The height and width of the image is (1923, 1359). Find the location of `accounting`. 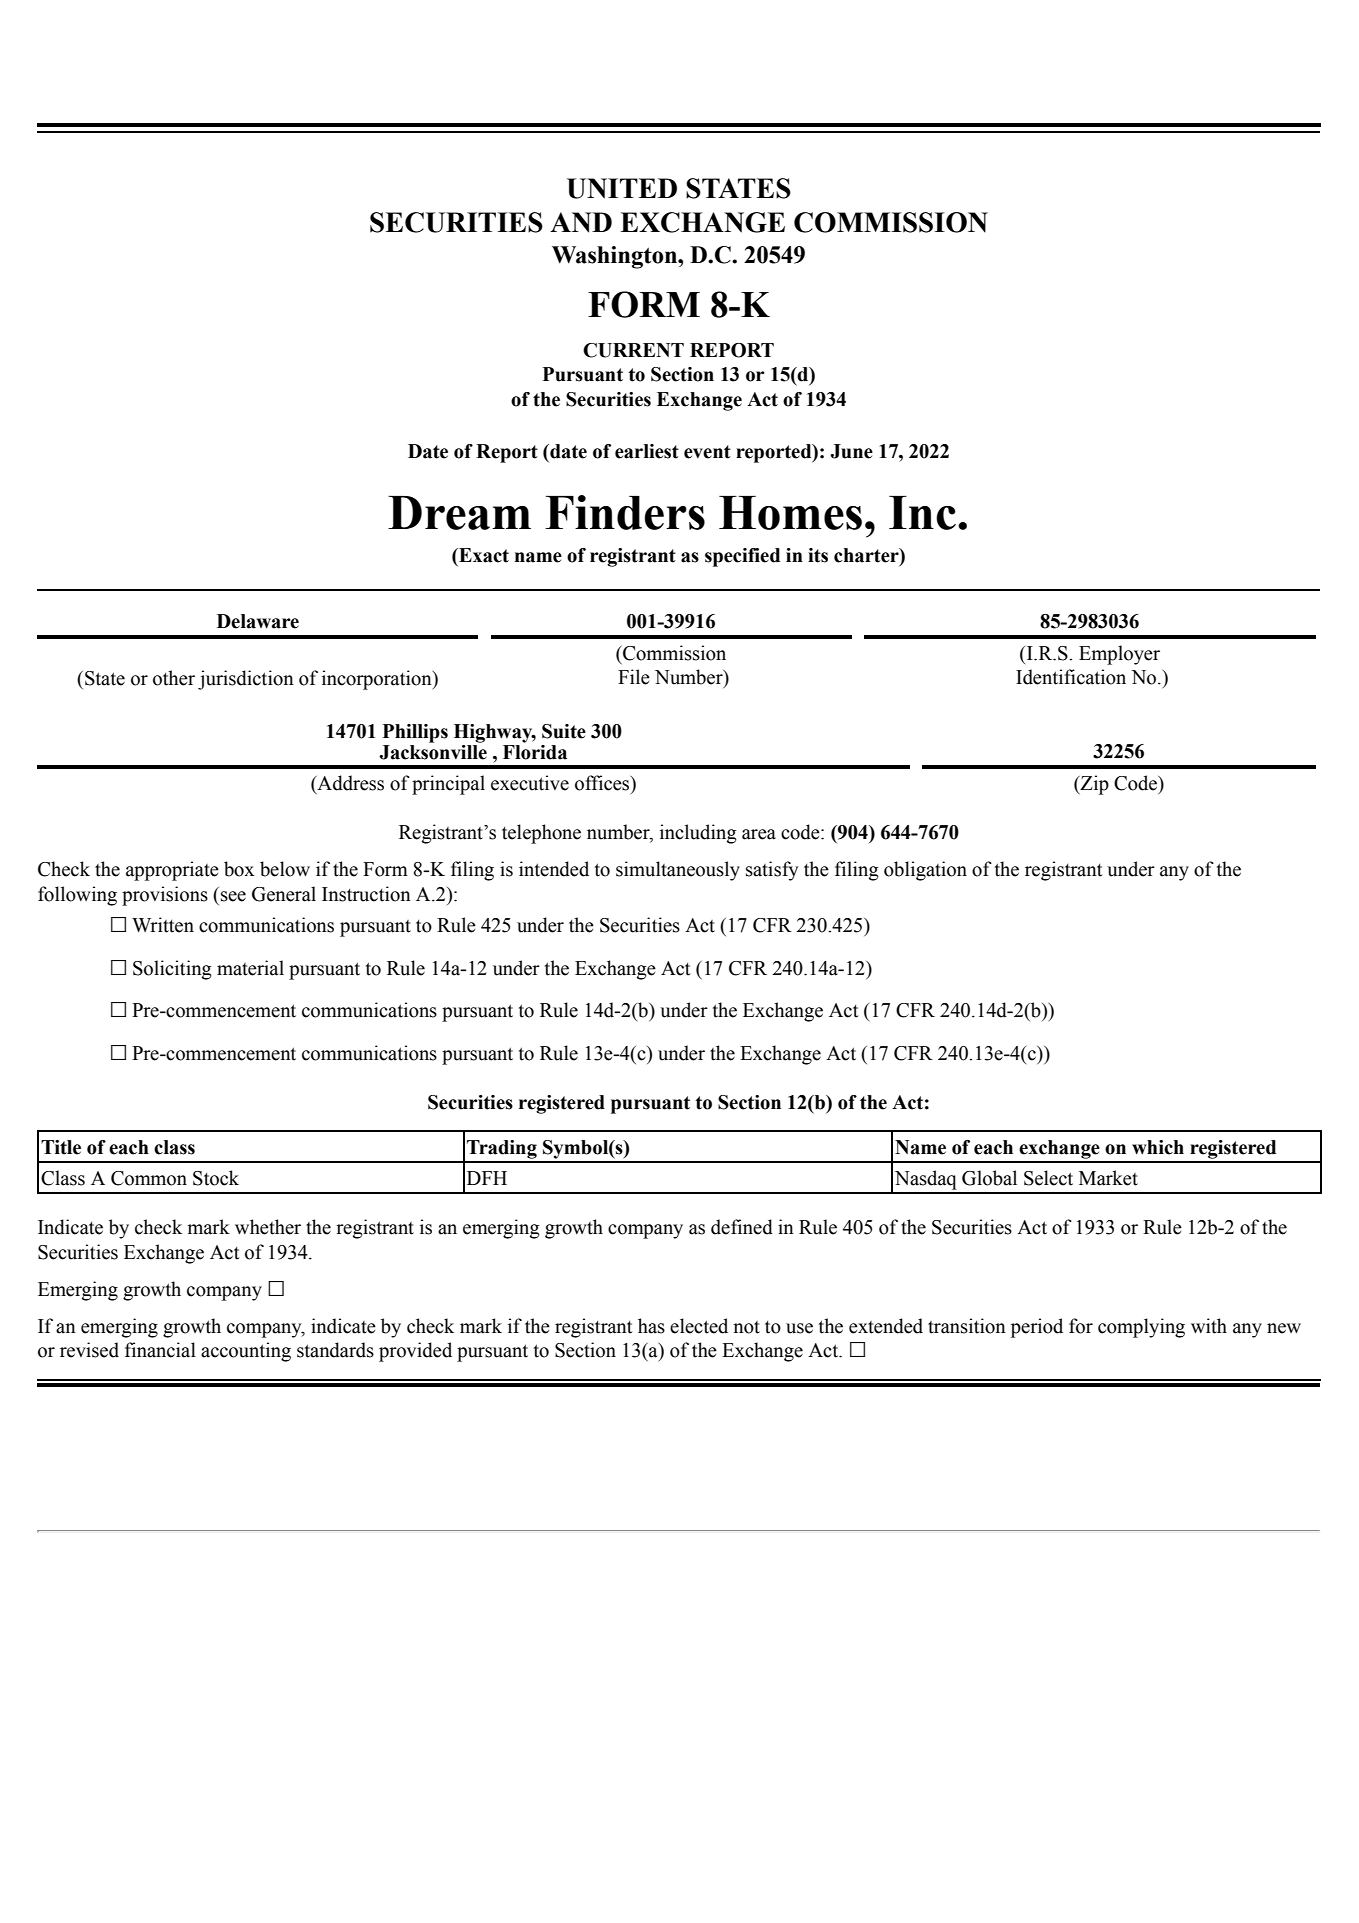

accounting is located at coordinates (246, 1352).
